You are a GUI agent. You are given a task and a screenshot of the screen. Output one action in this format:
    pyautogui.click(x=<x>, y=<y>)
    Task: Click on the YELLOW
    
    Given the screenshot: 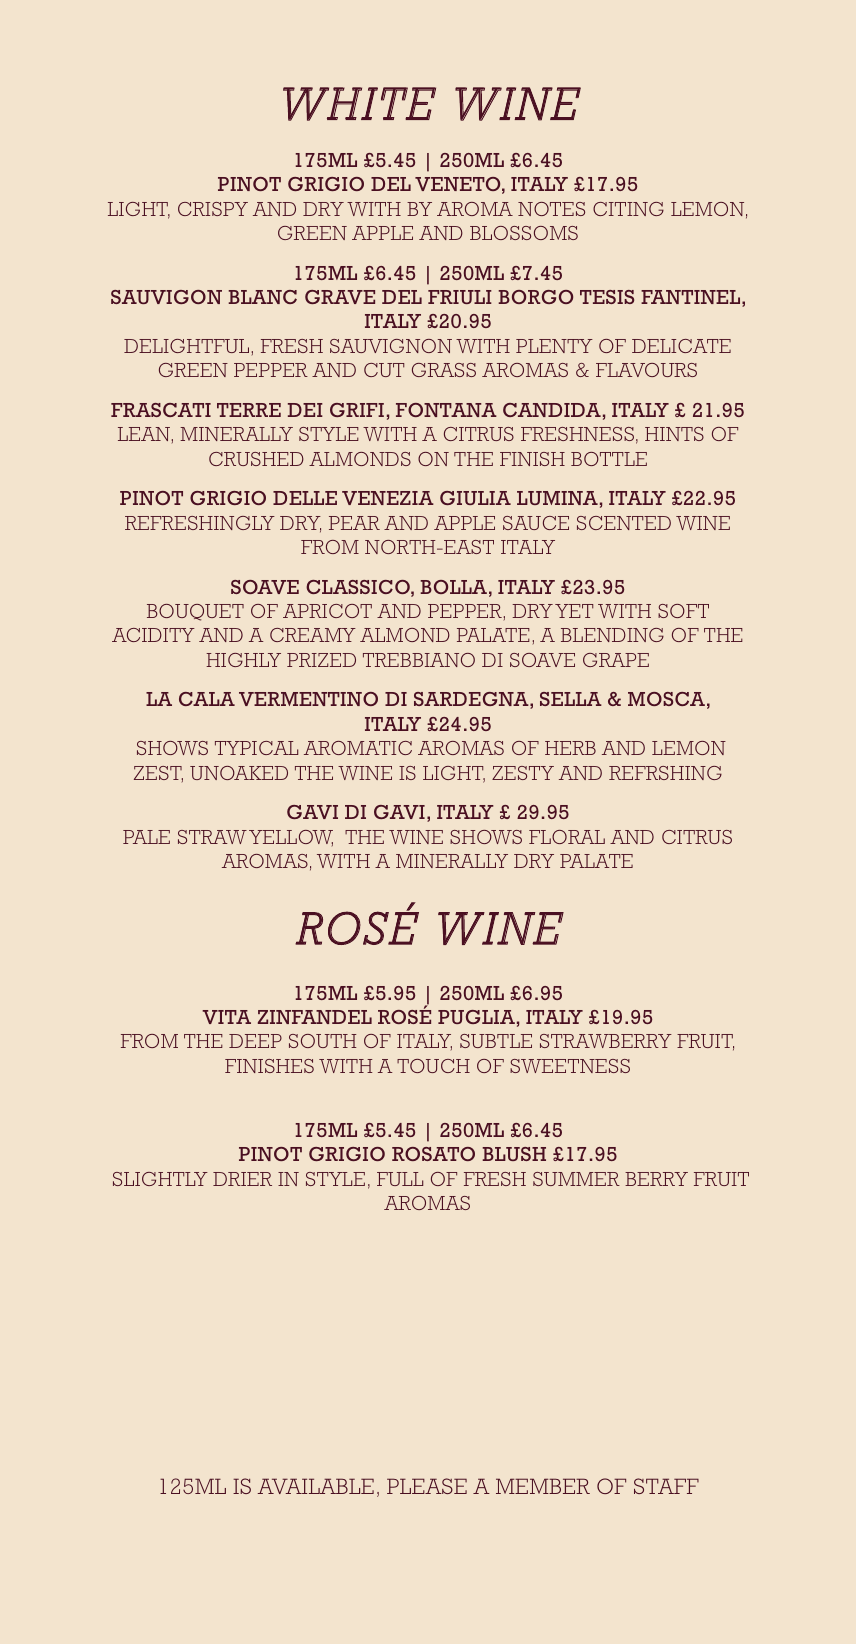 What is the action you would take?
    pyautogui.click(x=291, y=838)
